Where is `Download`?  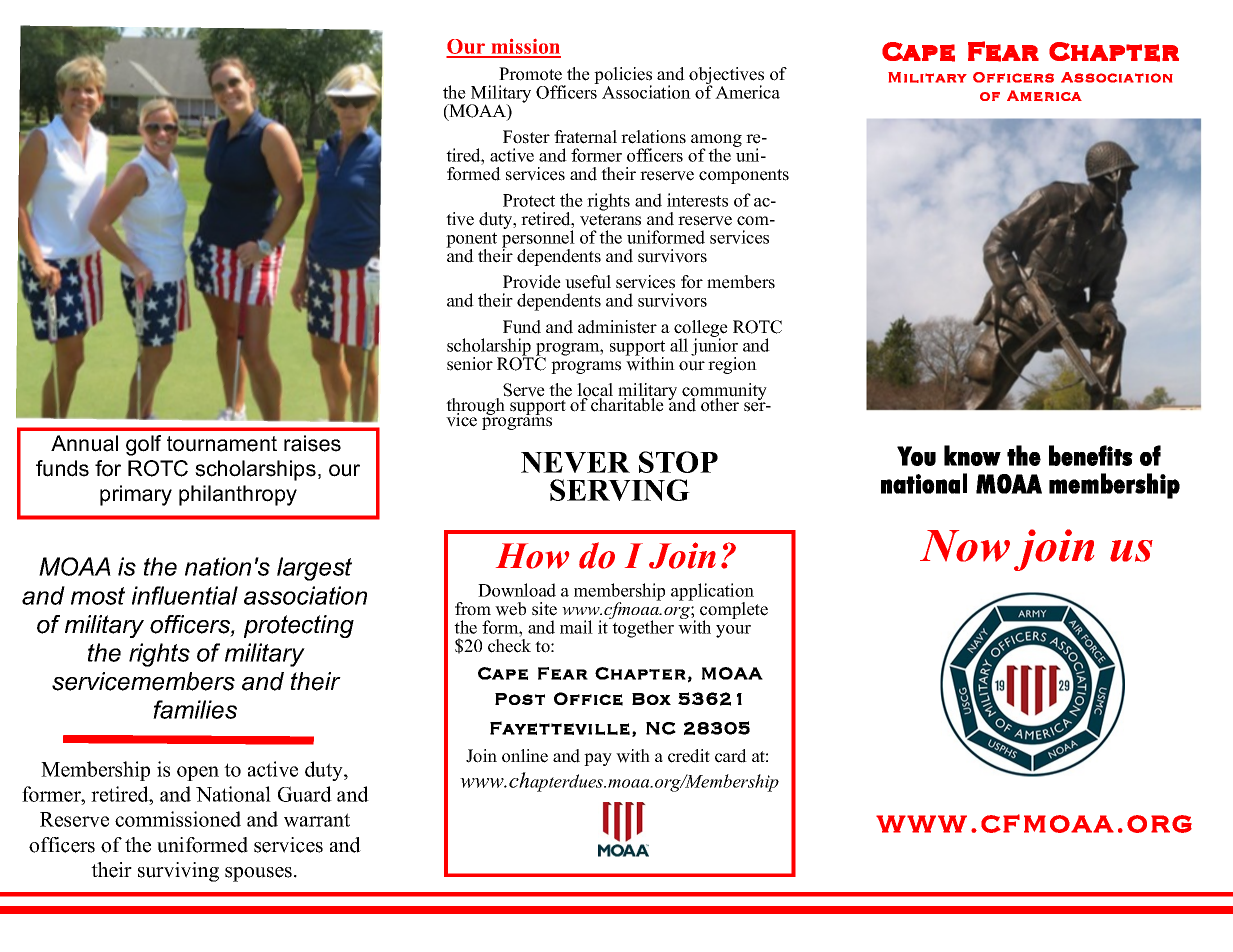
Download is located at coordinates (517, 590).
